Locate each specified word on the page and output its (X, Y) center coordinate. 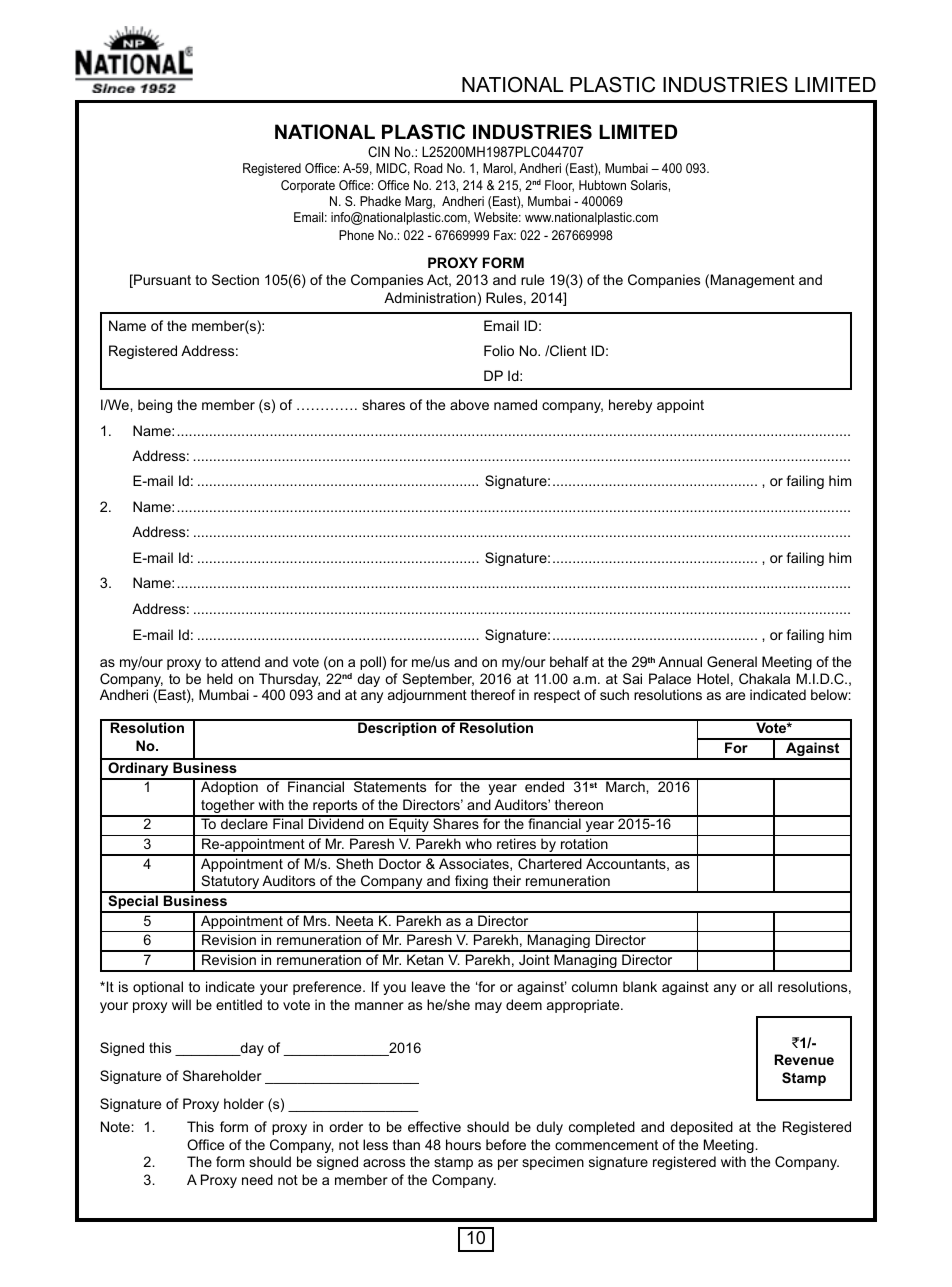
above (469, 404)
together (228, 807)
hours (463, 1144)
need (257, 1179)
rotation (584, 843)
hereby (630, 406)
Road (428, 168)
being (155, 406)
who (478, 843)
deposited (701, 1128)
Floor (559, 186)
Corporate (308, 186)
